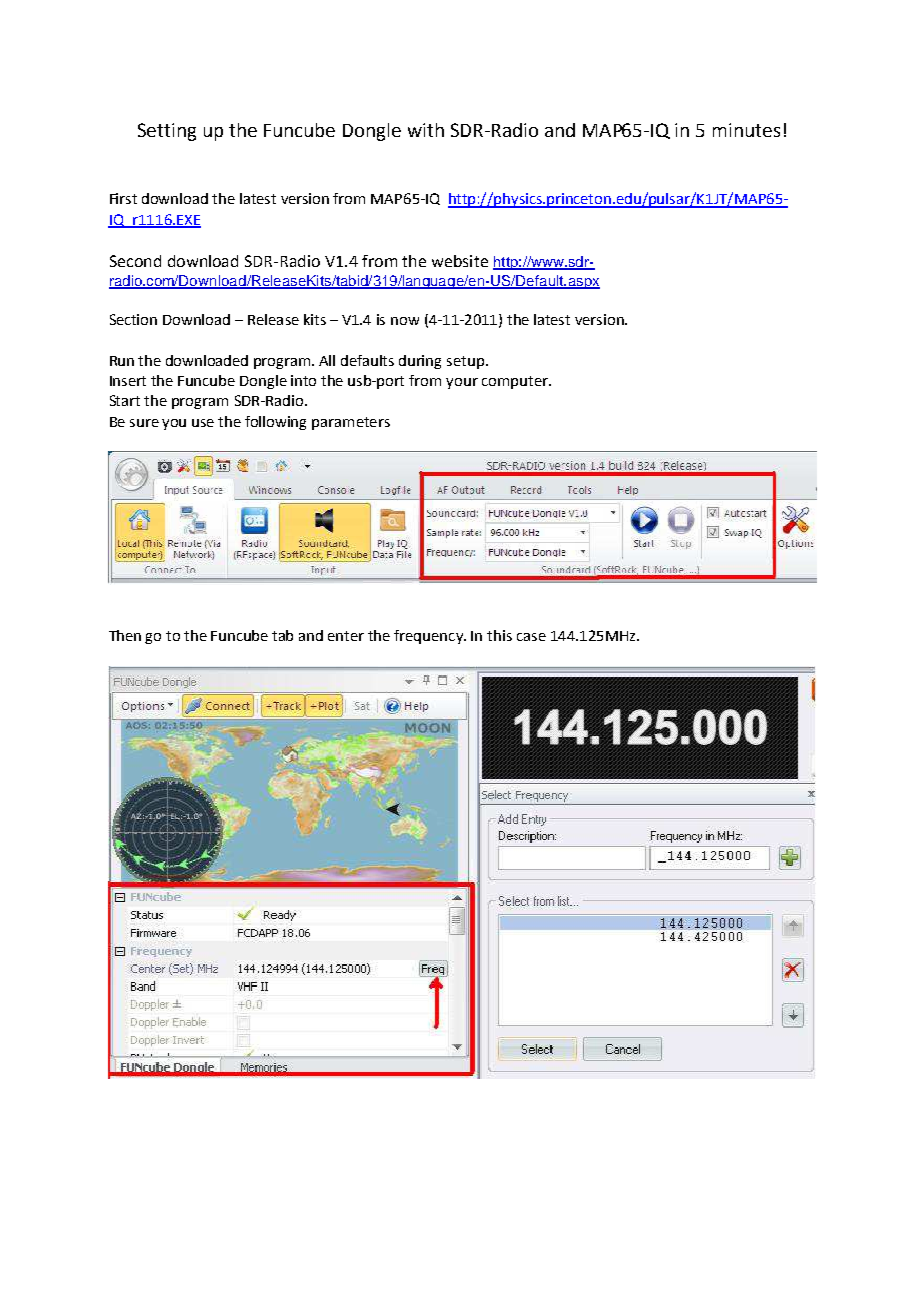 Image resolution: width=924 pixels, height=1308 pixels. I want to click on case, so click(531, 637).
